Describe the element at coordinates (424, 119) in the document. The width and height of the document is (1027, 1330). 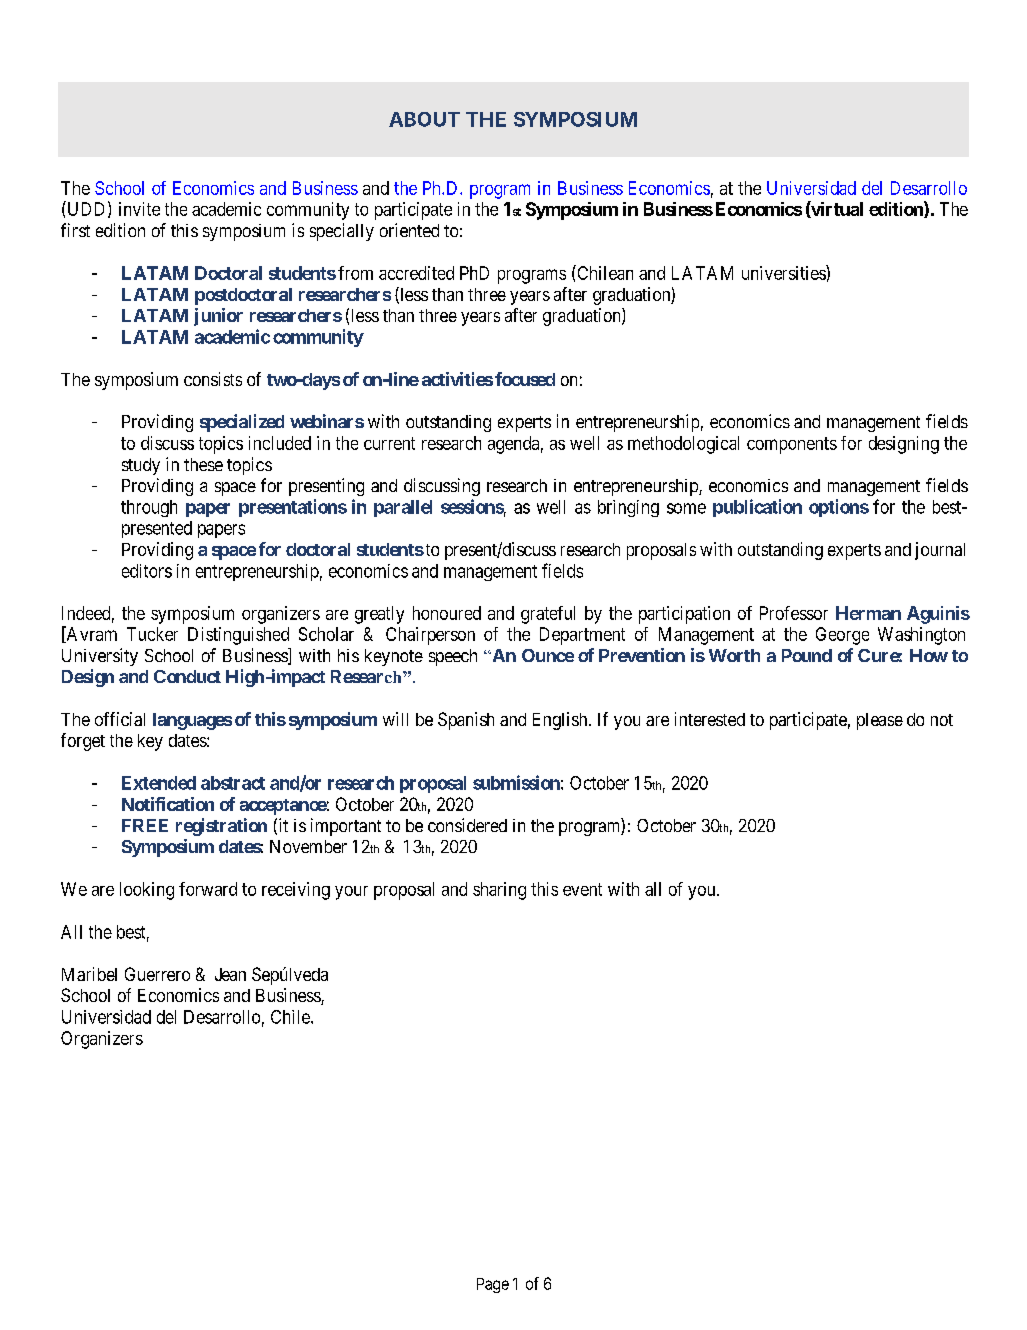
I see `ABOUT` at that location.
